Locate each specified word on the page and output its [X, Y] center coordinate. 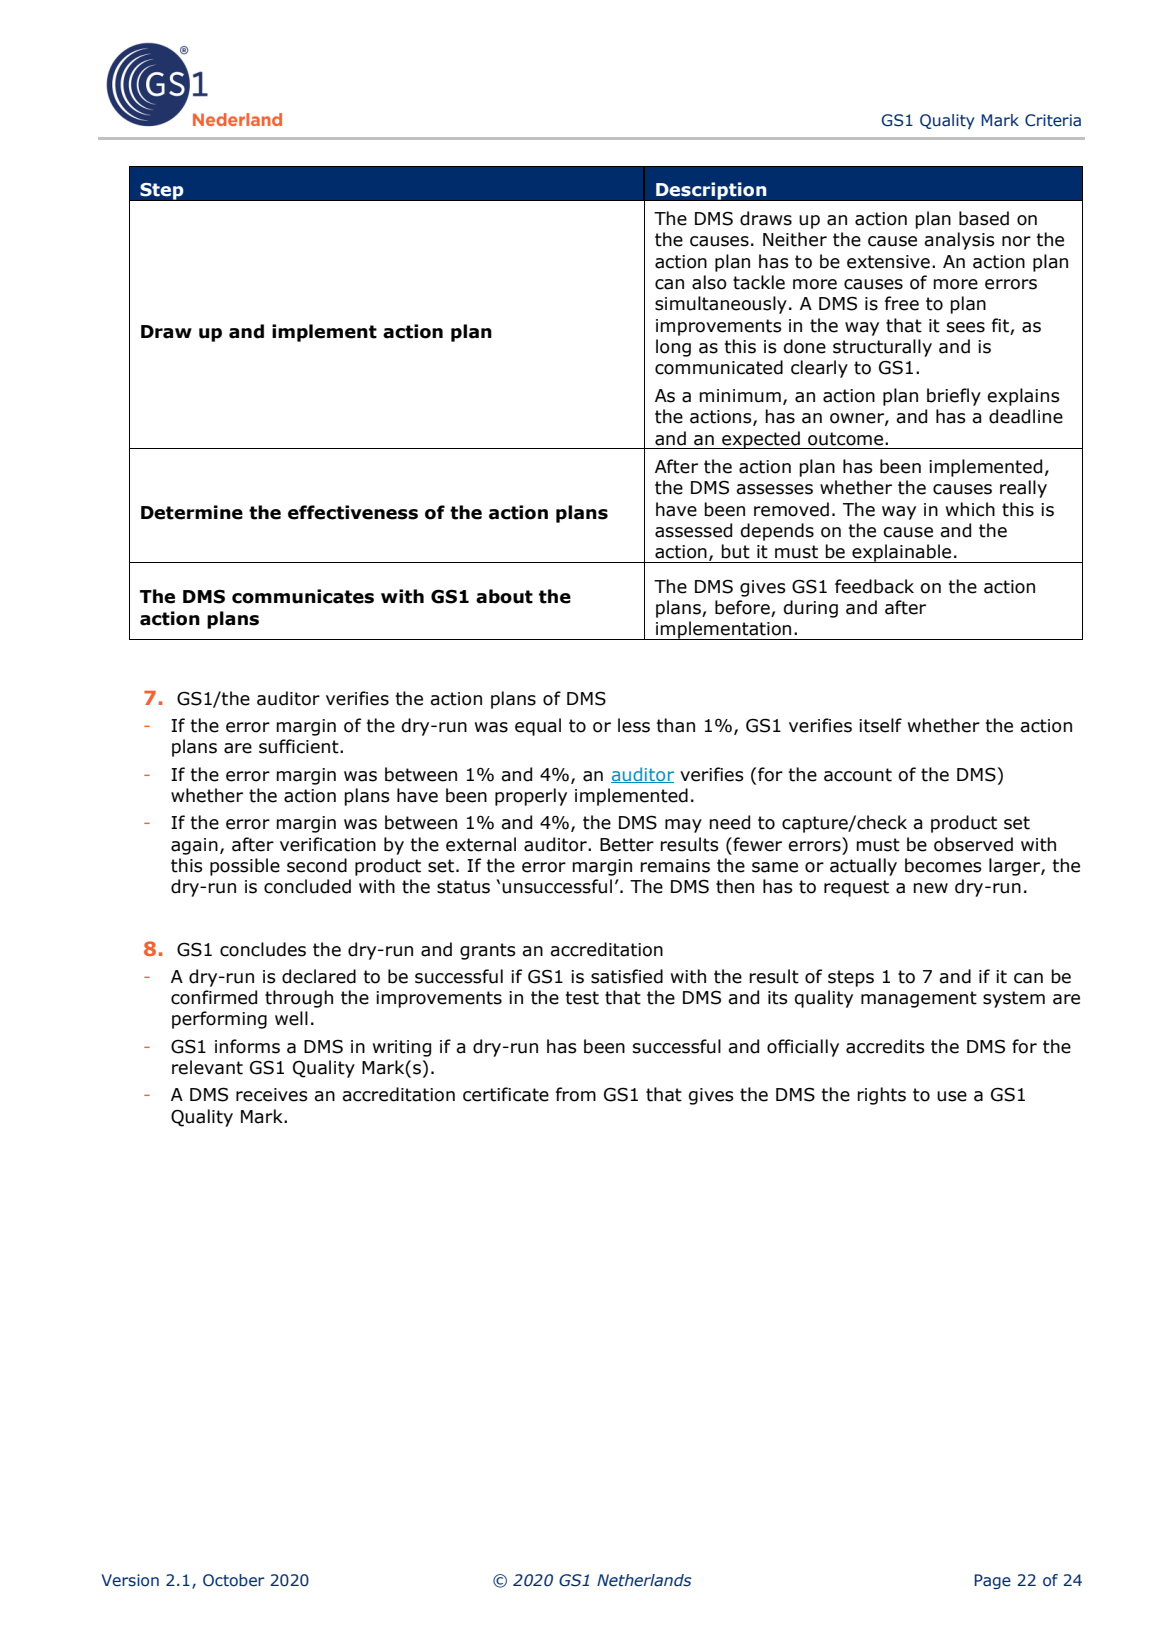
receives [272, 1095]
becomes [943, 865]
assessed [693, 530]
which [970, 509]
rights [881, 1096]
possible [245, 867]
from [576, 1094]
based [984, 218]
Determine [192, 512]
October [233, 1580]
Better [627, 845]
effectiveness [353, 512]
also [709, 282]
